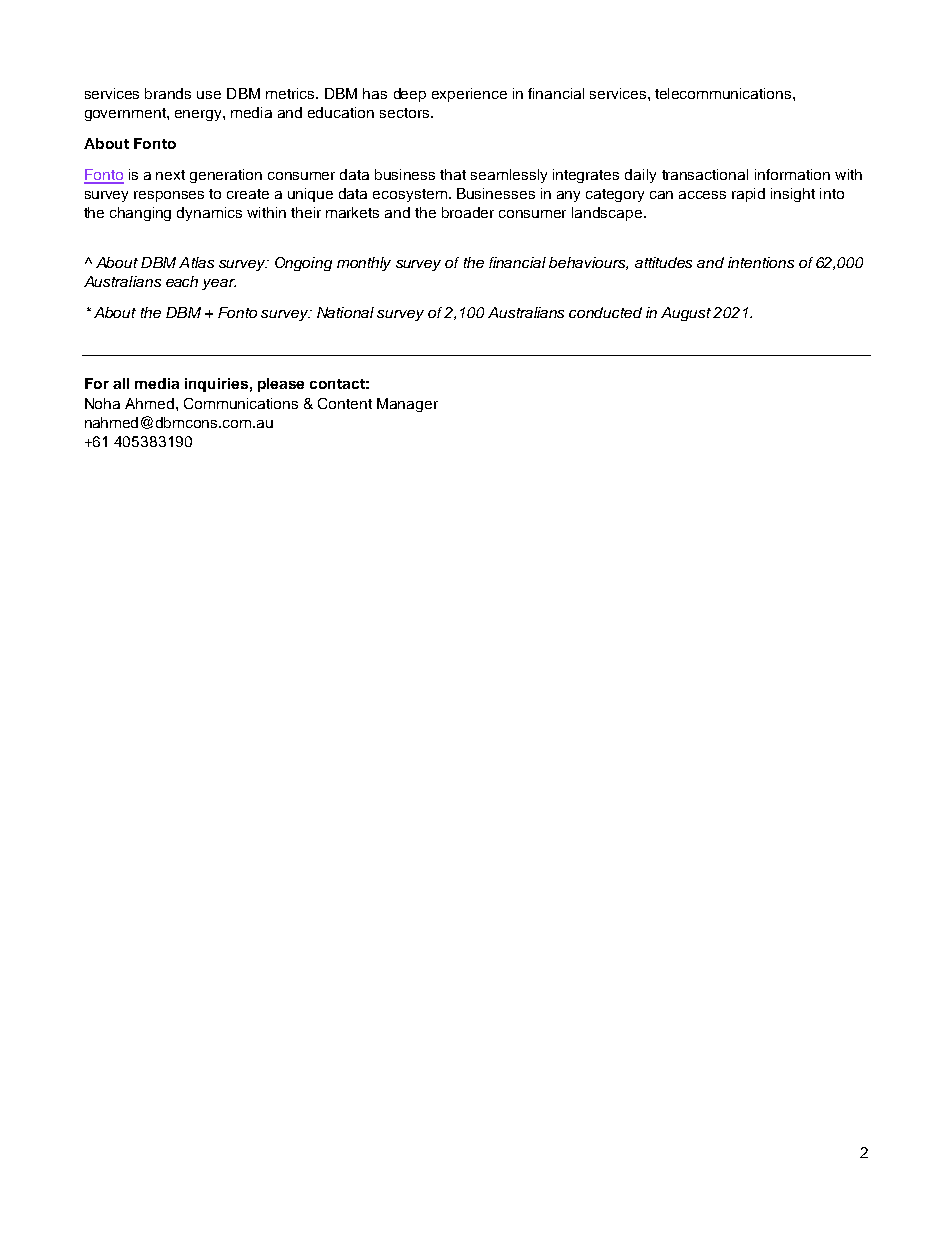 This screenshot has width=952, height=1233. What do you see at coordinates (281, 385) in the screenshot?
I see `please` at bounding box center [281, 385].
